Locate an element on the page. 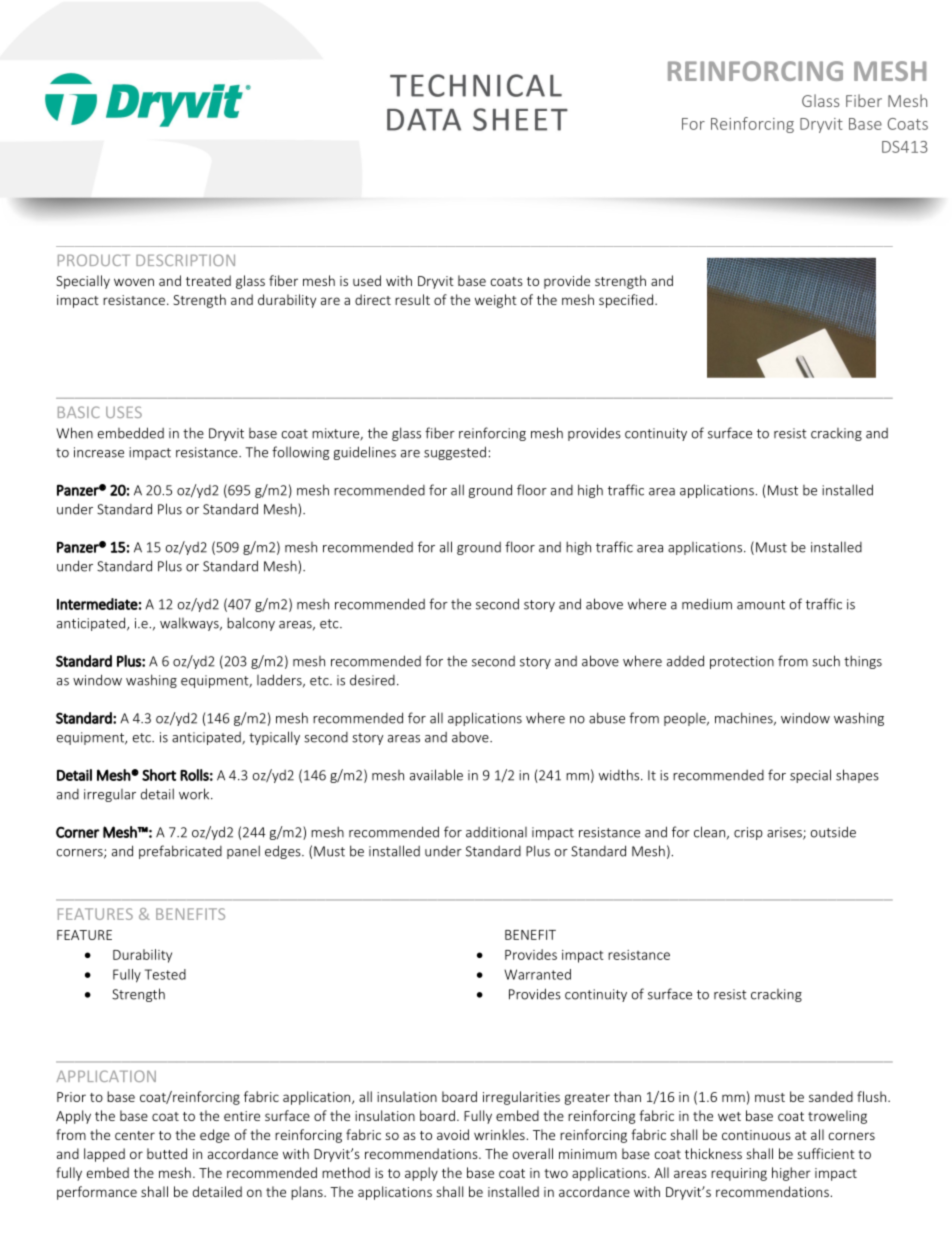 This document has height=1233, width=952. Intermediate is located at coordinates (97, 604).
